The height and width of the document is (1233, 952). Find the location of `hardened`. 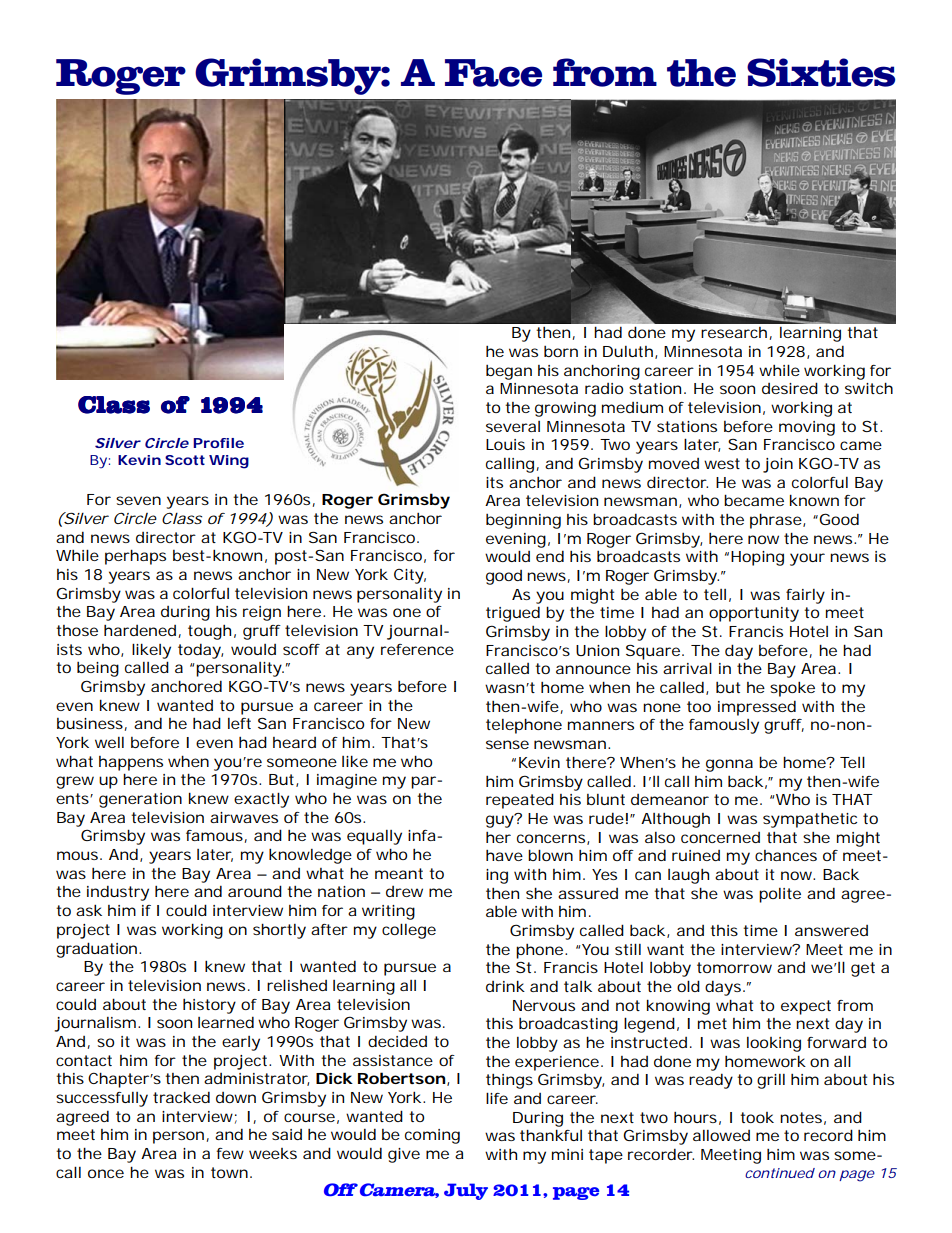

hardened is located at coordinates (141, 631).
